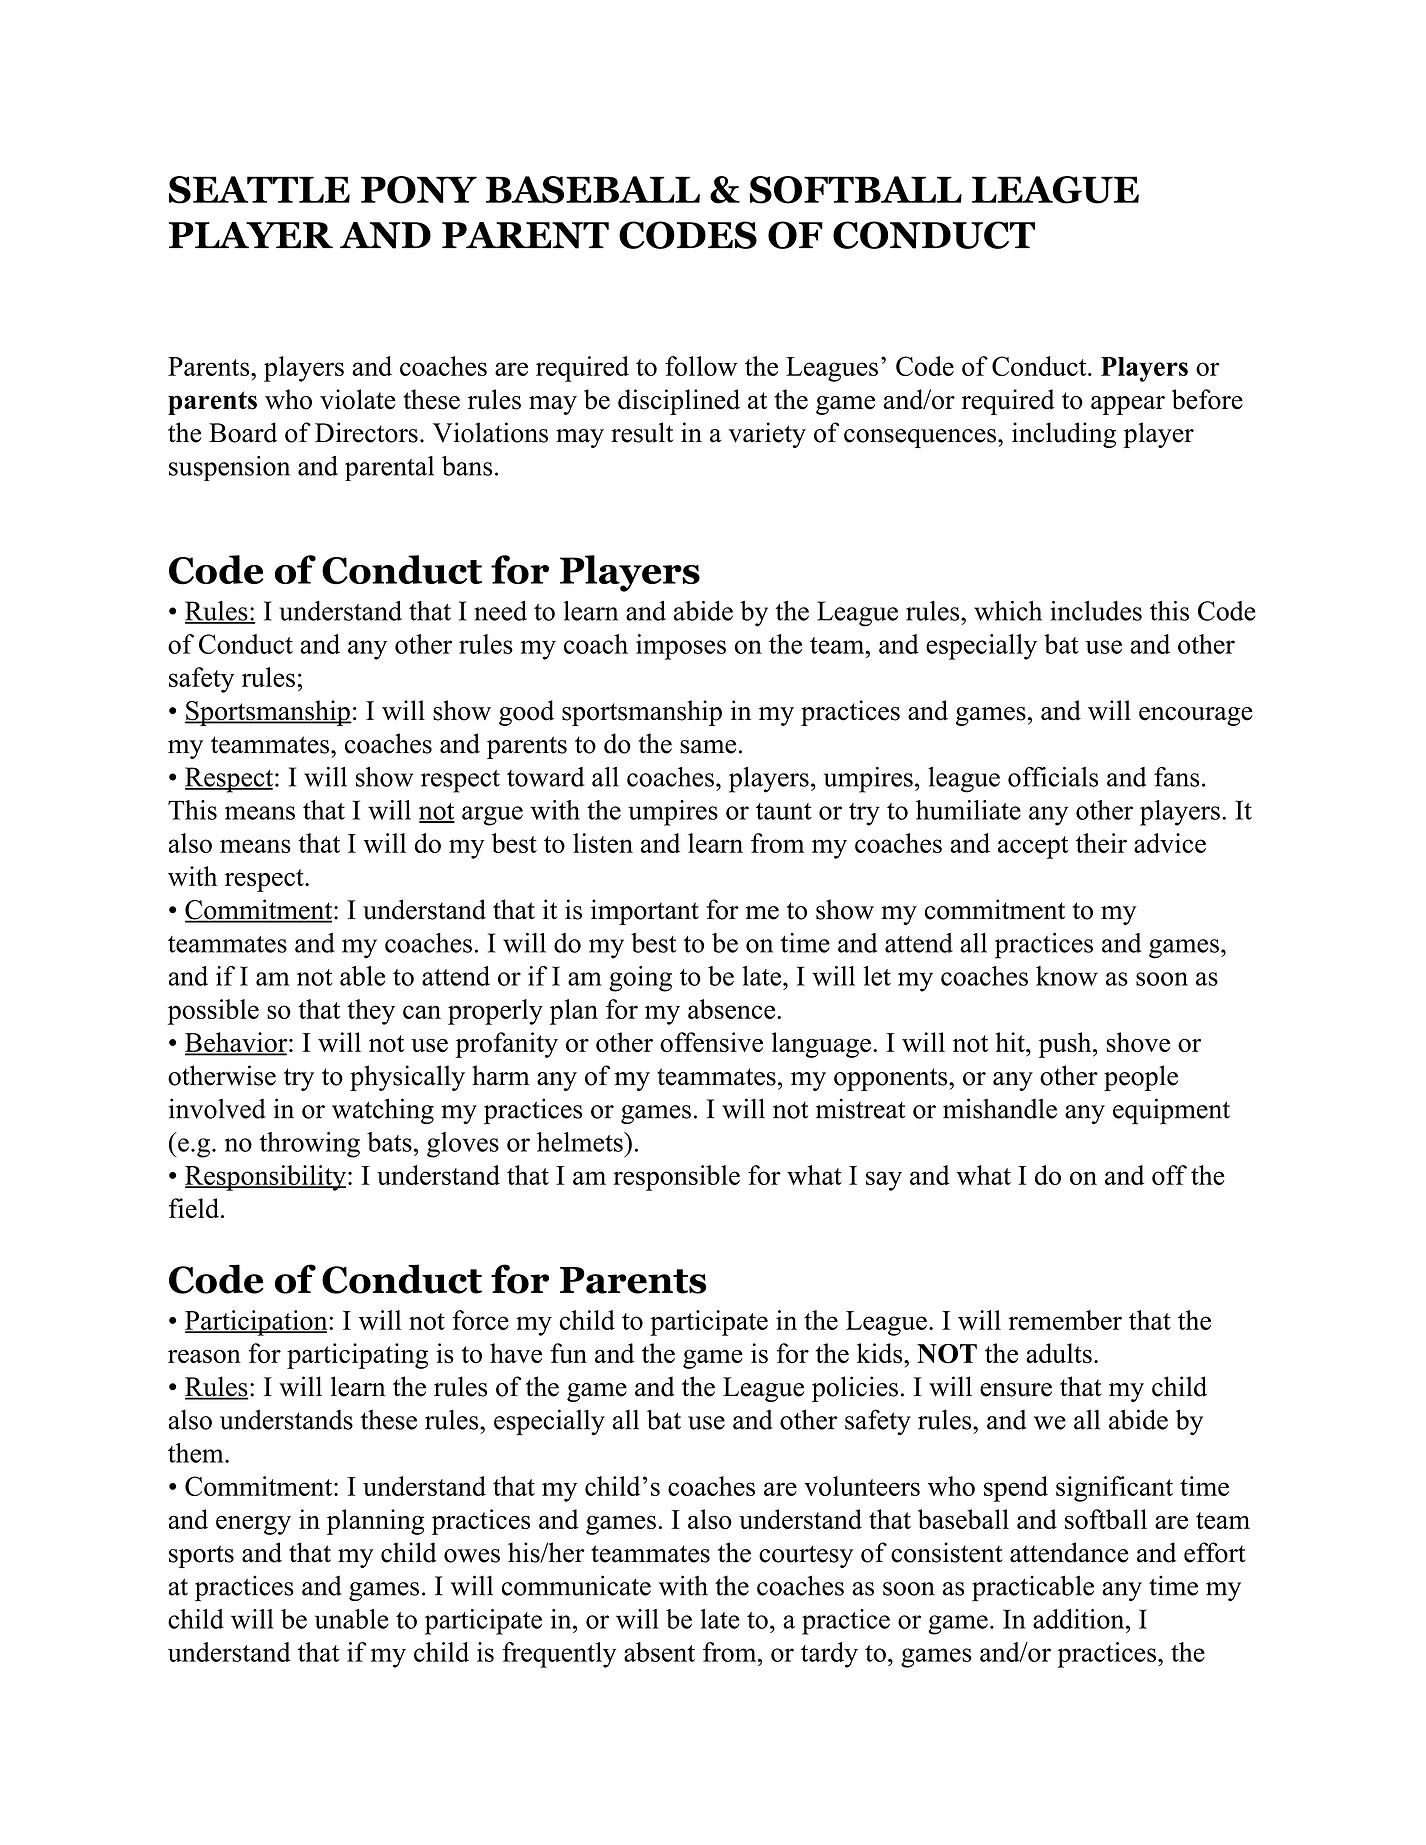 The height and width of the document is (1845, 1426). What do you see at coordinates (259, 190) in the document?
I see `SEATTLE` at bounding box center [259, 190].
